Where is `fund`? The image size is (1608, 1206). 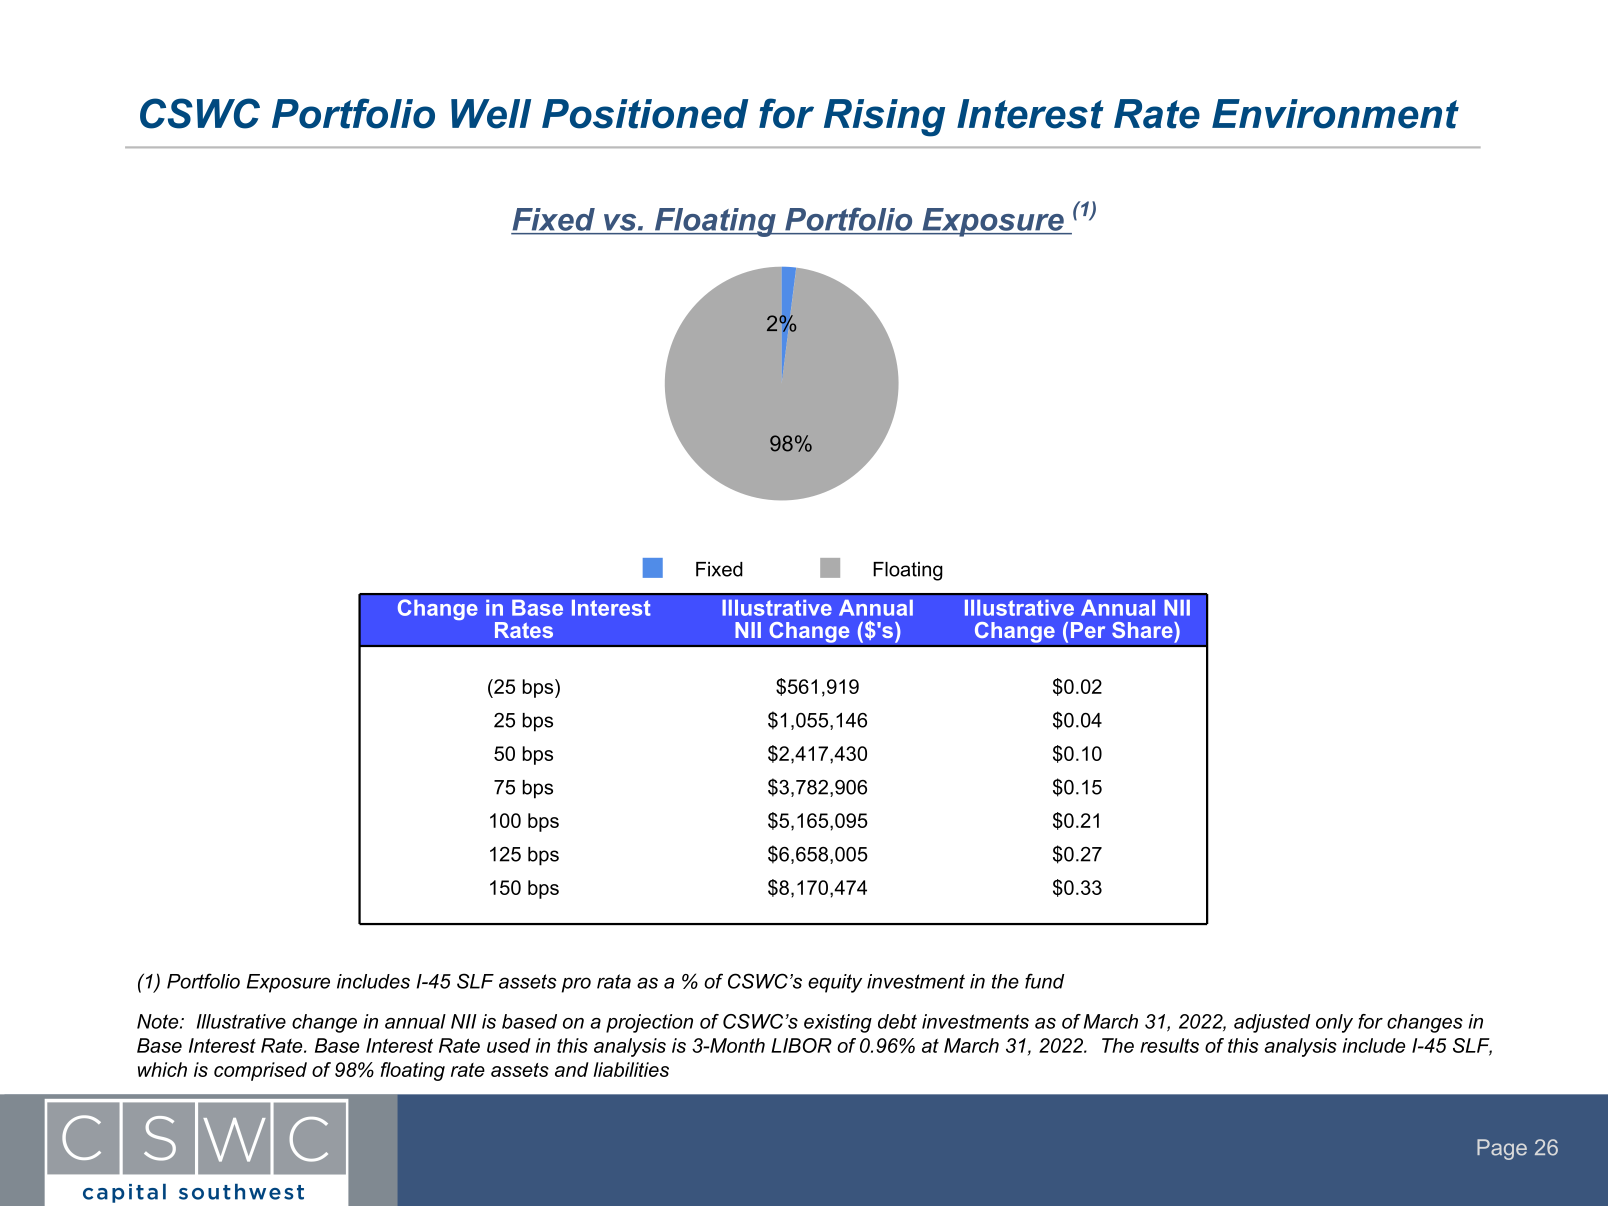
fund is located at coordinates (1044, 981).
